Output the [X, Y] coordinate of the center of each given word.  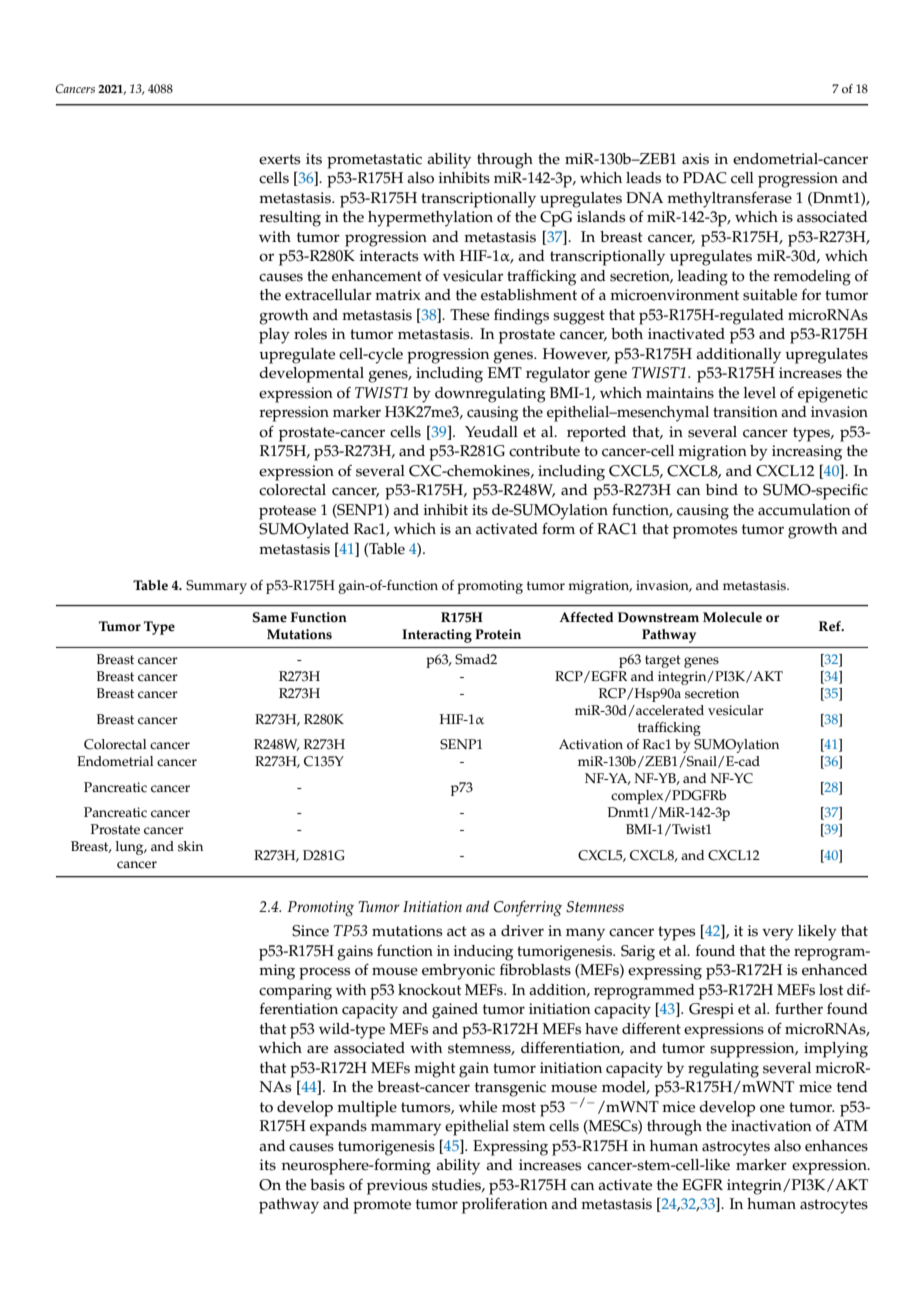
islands [601, 217]
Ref [831, 626]
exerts [280, 159]
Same [270, 617]
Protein [498, 634]
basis [327, 1185]
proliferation [505, 1206]
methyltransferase [729, 199]
